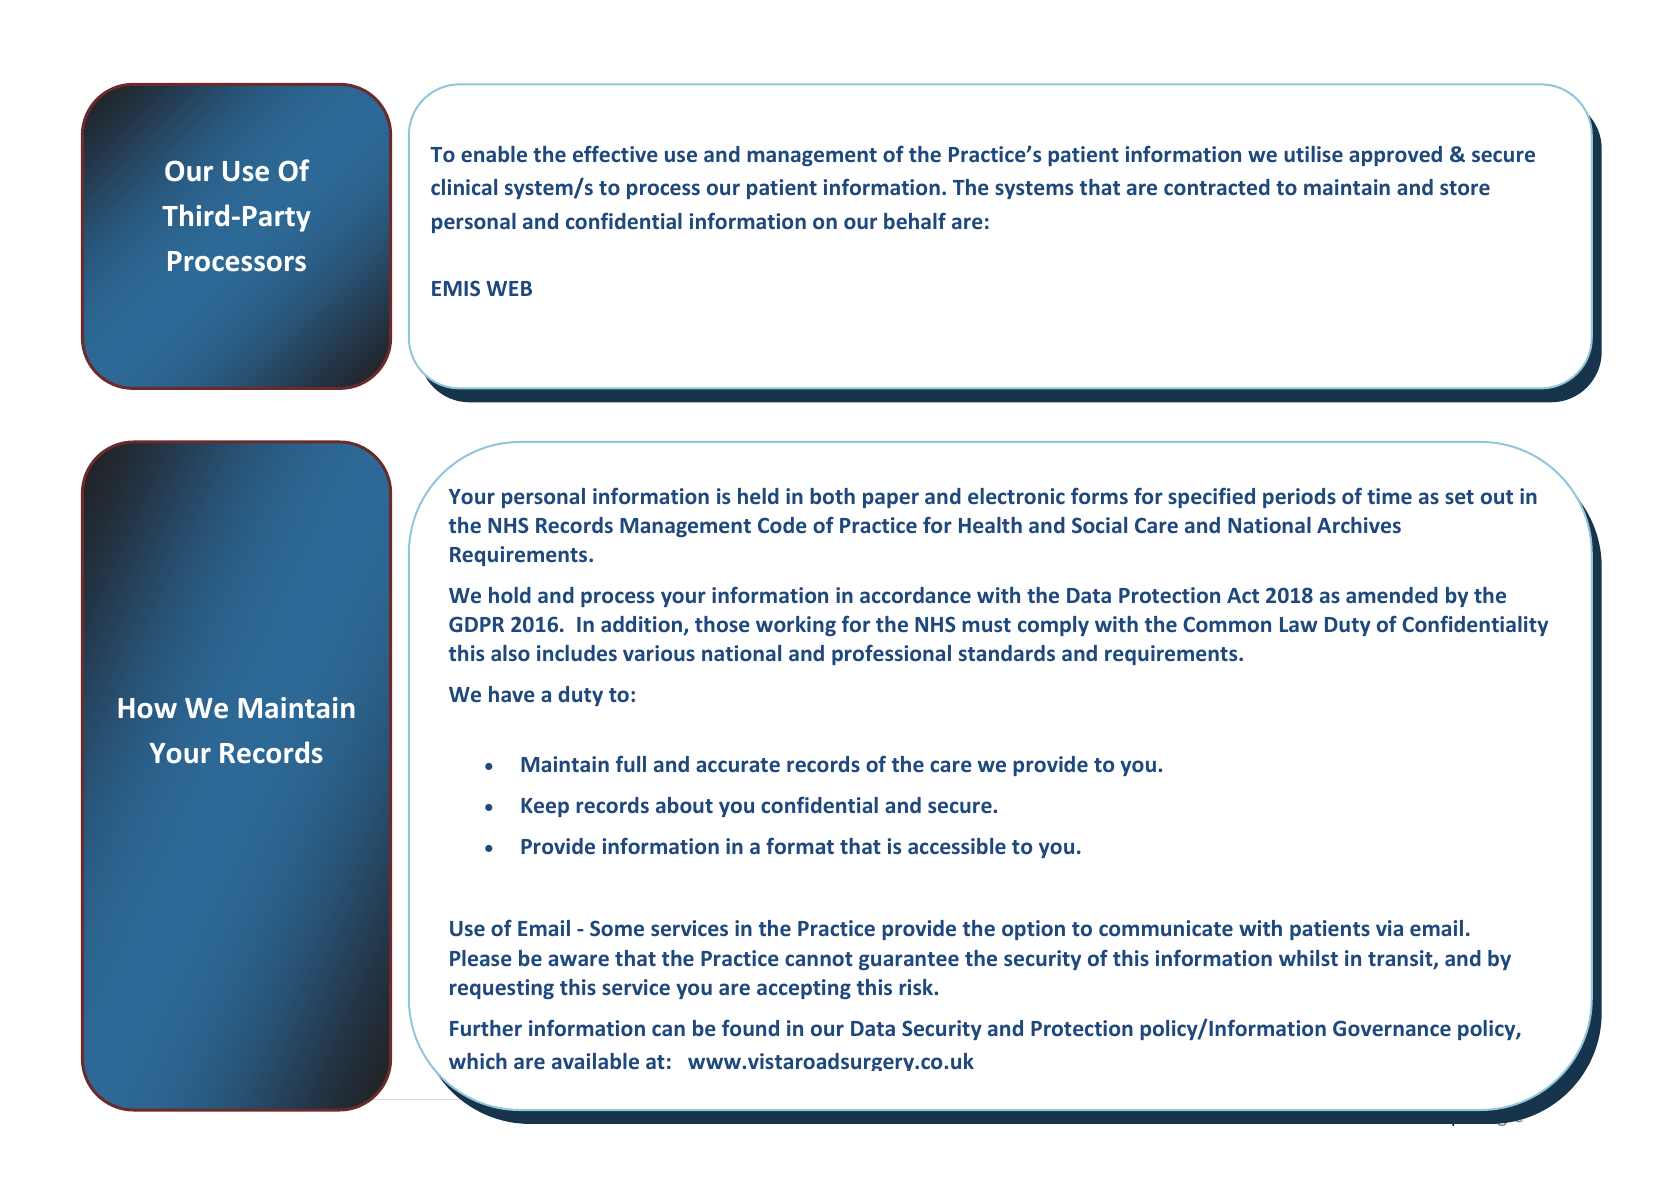 This page has height=1183, width=1673. What do you see at coordinates (1313, 154) in the page?
I see `utilise` at bounding box center [1313, 154].
